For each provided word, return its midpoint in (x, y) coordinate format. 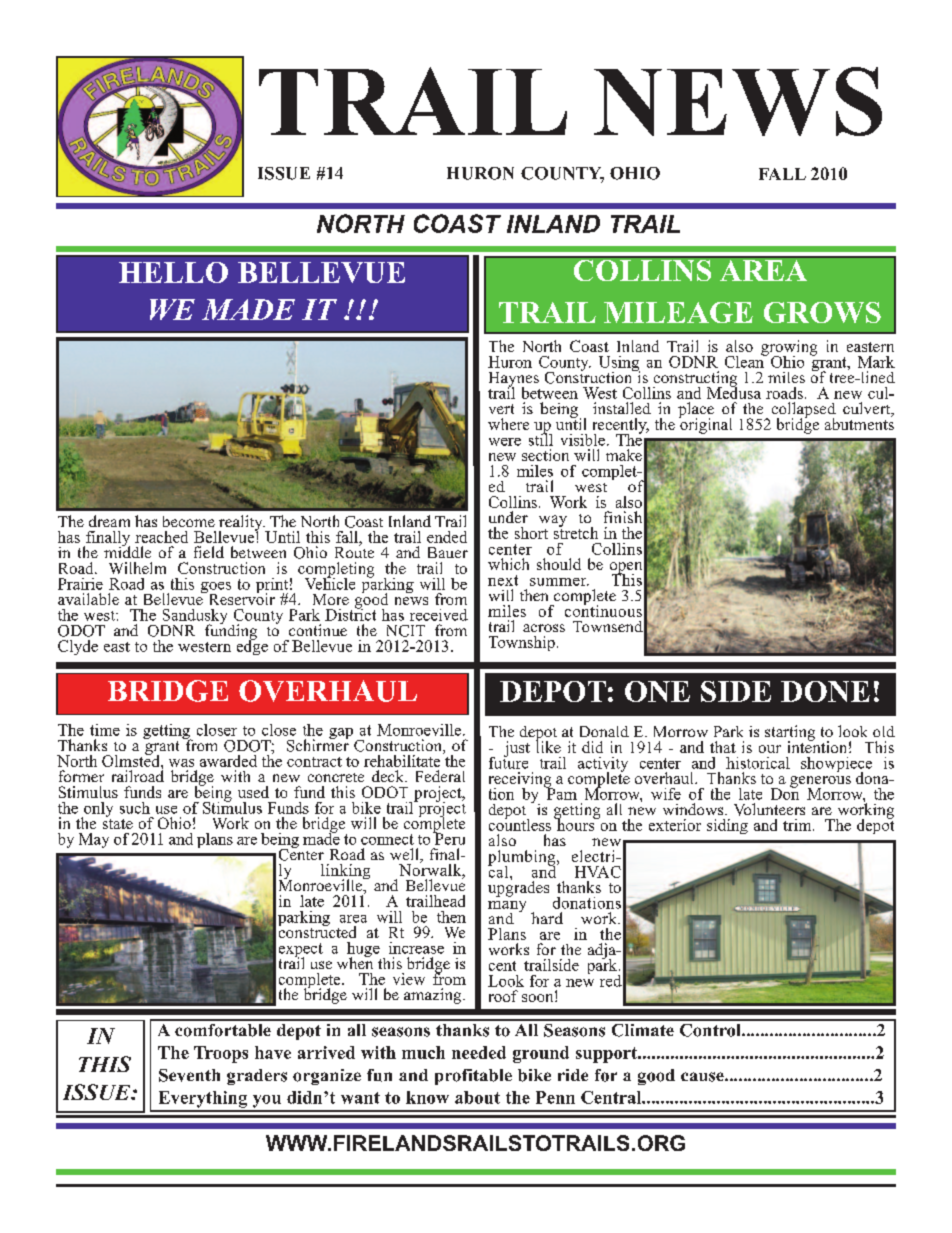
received (439, 615)
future (508, 761)
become (189, 521)
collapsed (804, 411)
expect (301, 951)
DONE (825, 691)
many (507, 908)
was (181, 763)
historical (758, 763)
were (505, 442)
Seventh (189, 1075)
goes (216, 589)
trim (798, 825)
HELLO (173, 272)
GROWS (822, 312)
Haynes (514, 380)
